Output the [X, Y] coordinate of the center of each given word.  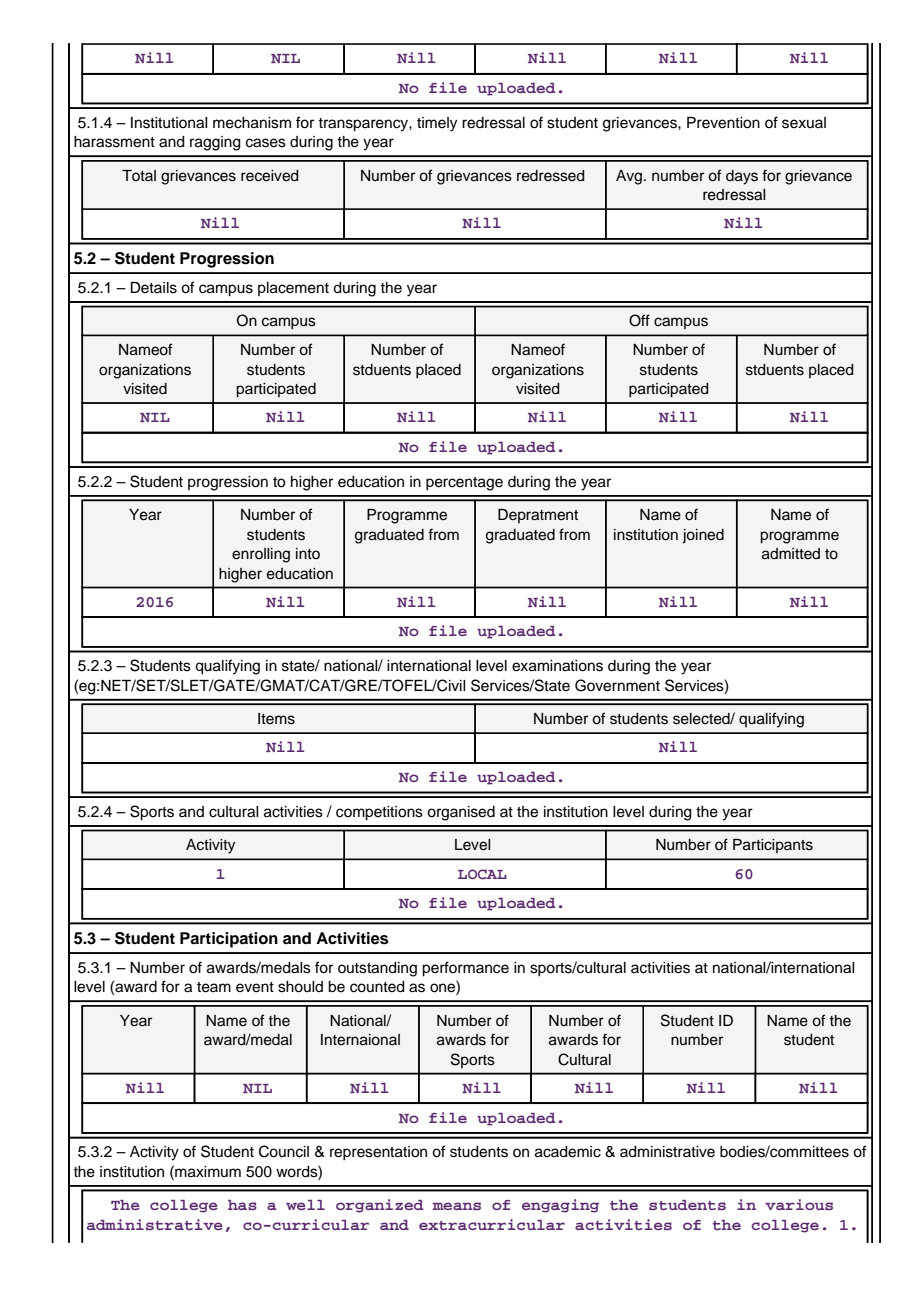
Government [617, 685]
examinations [557, 666]
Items [276, 719]
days [742, 177]
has [242, 1205]
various [799, 1204]
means [457, 1206]
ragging [215, 143]
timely [437, 124]
